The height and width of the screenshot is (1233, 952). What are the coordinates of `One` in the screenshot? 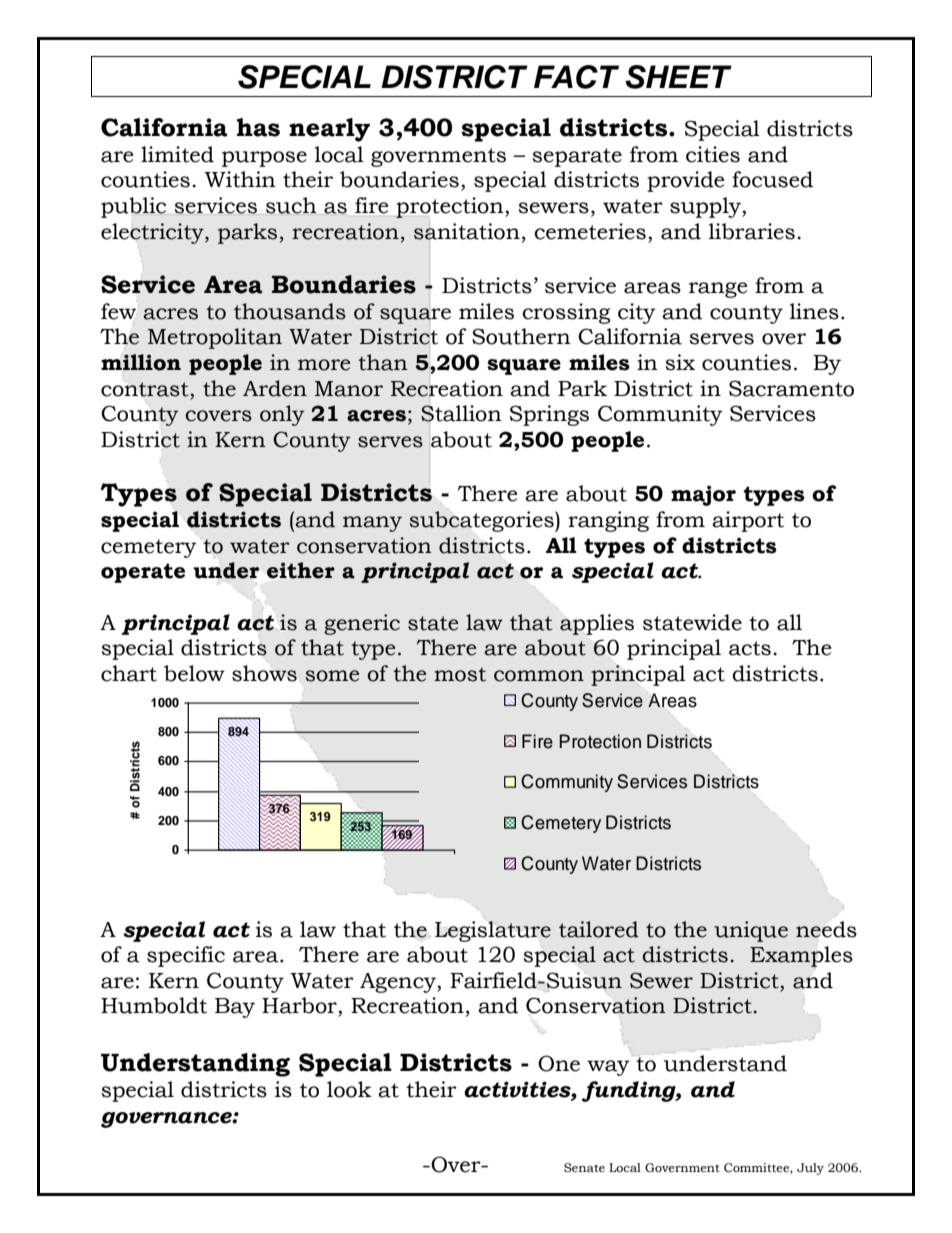 It's located at (559, 1063).
